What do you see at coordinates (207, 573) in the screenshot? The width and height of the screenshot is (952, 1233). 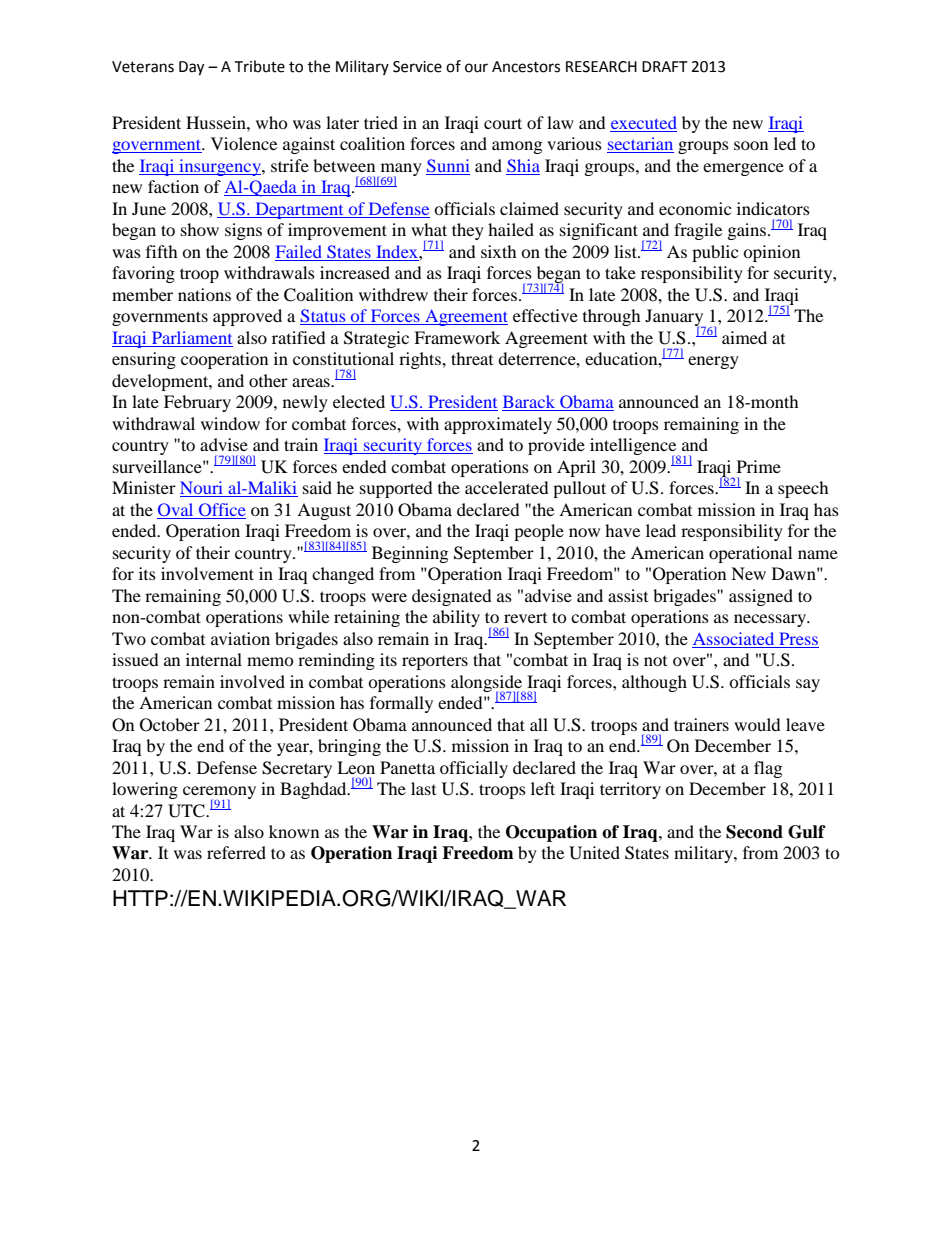 I see `involvement` at bounding box center [207, 573].
